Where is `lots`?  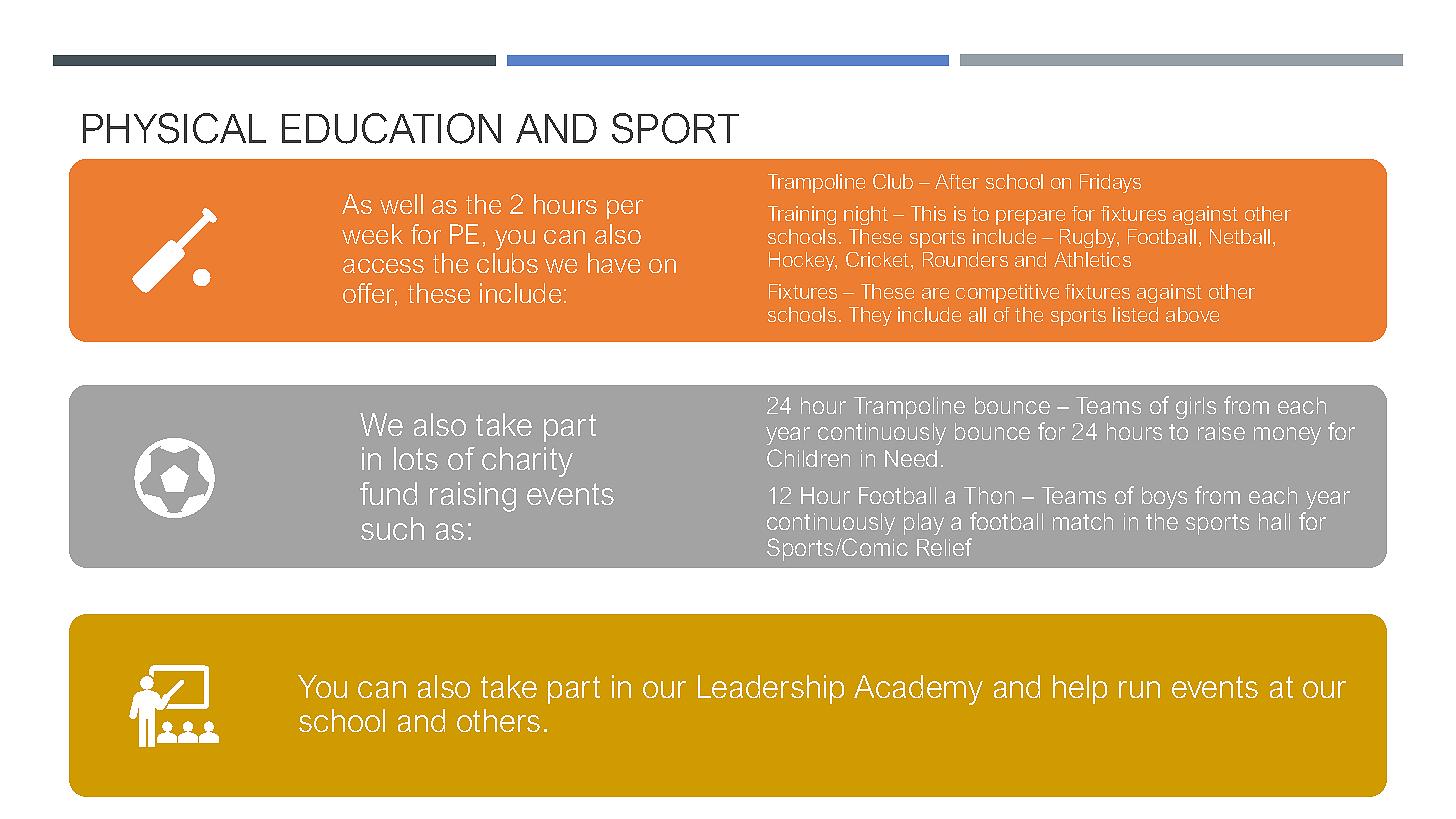
lots is located at coordinates (416, 458).
